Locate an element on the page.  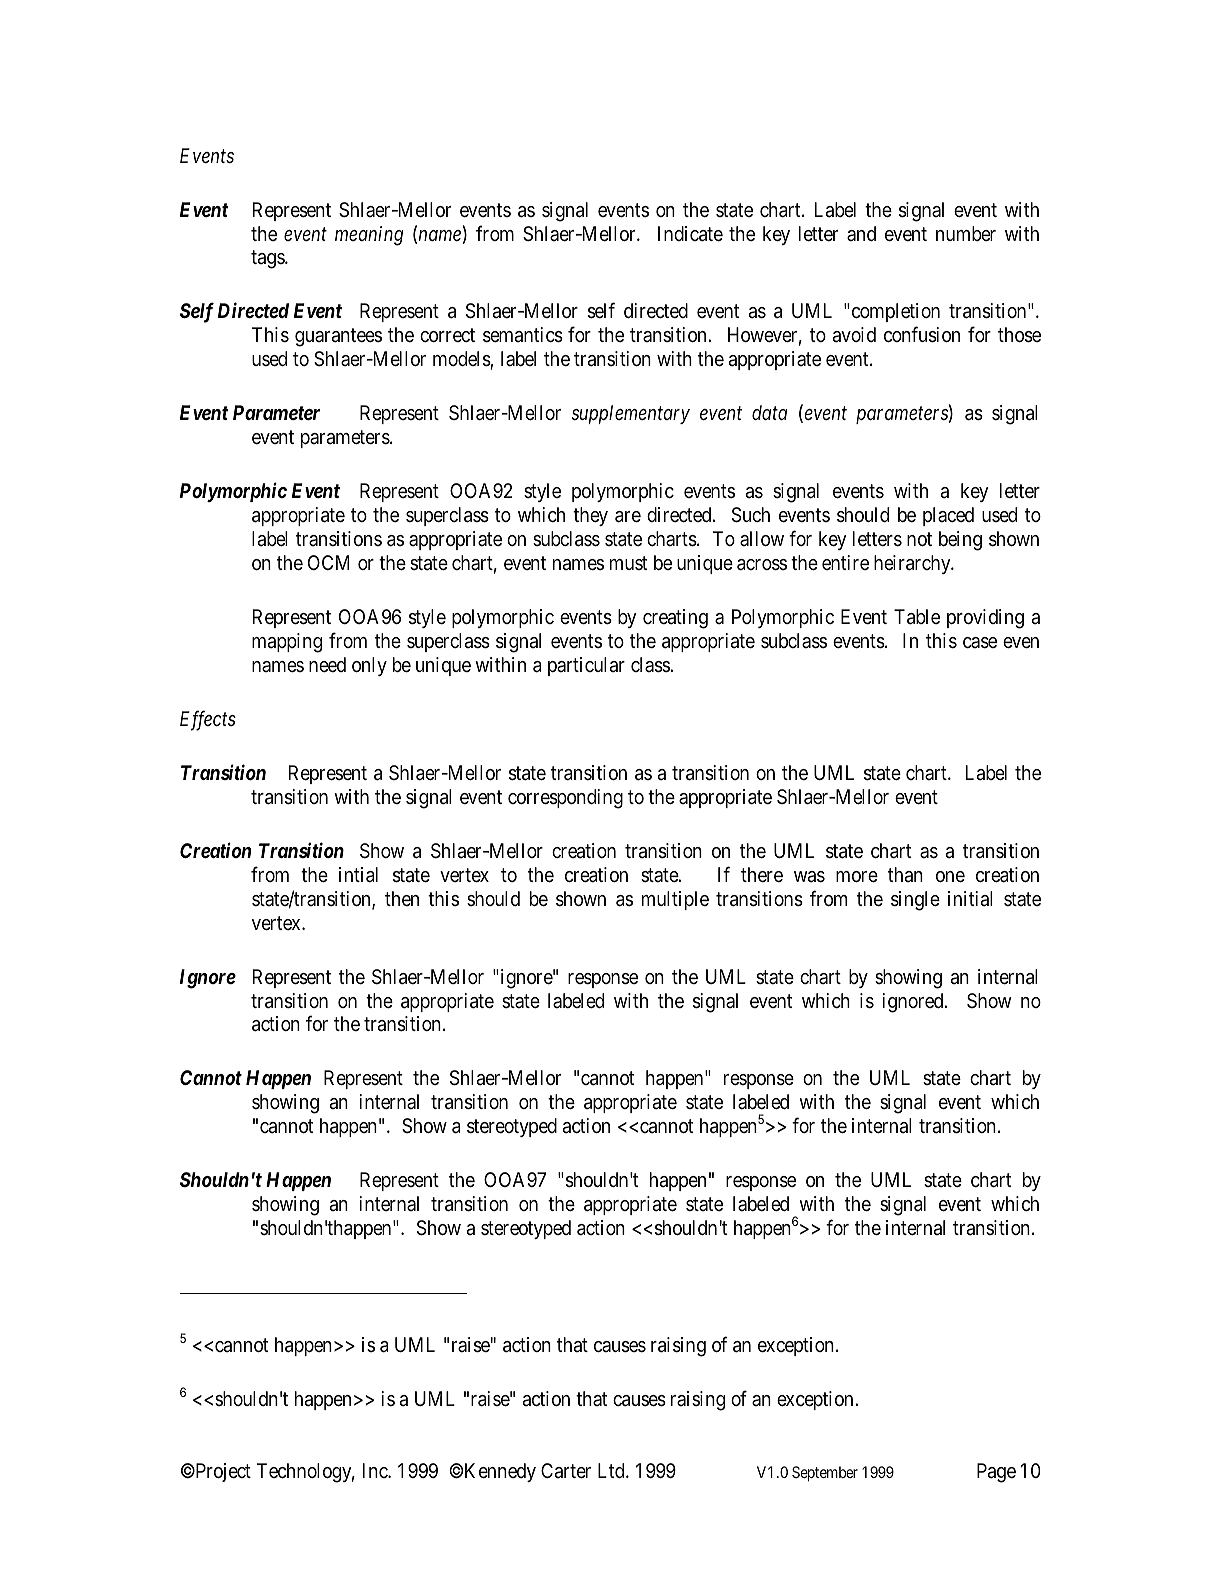
tags is located at coordinates (268, 260).
